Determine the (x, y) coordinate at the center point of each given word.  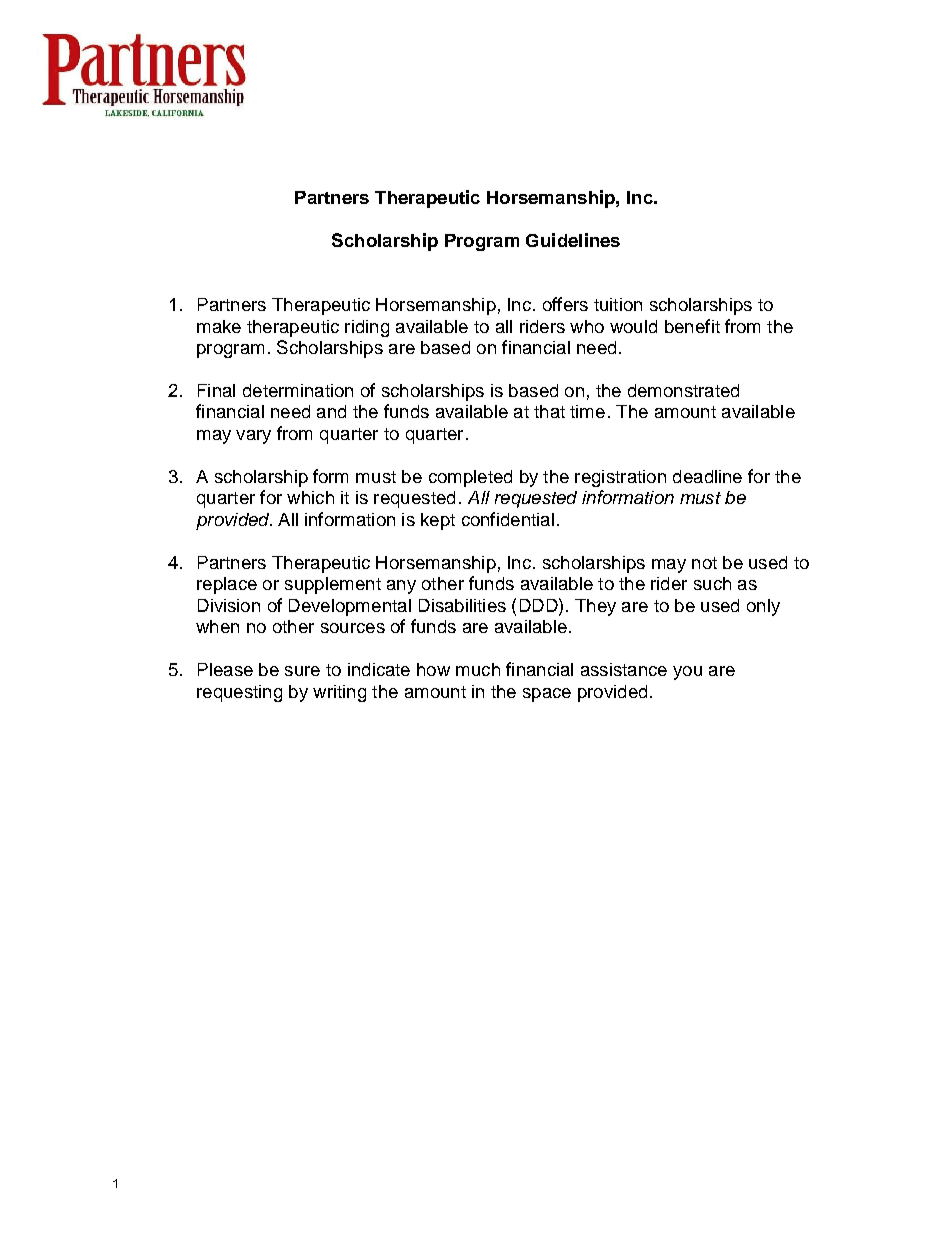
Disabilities (462, 605)
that (549, 411)
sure (302, 671)
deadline (707, 476)
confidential (508, 519)
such (712, 583)
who (587, 326)
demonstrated (683, 390)
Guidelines (573, 240)
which (310, 497)
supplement (333, 585)
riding (367, 328)
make (219, 326)
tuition (618, 304)
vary (253, 437)
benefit (692, 326)
